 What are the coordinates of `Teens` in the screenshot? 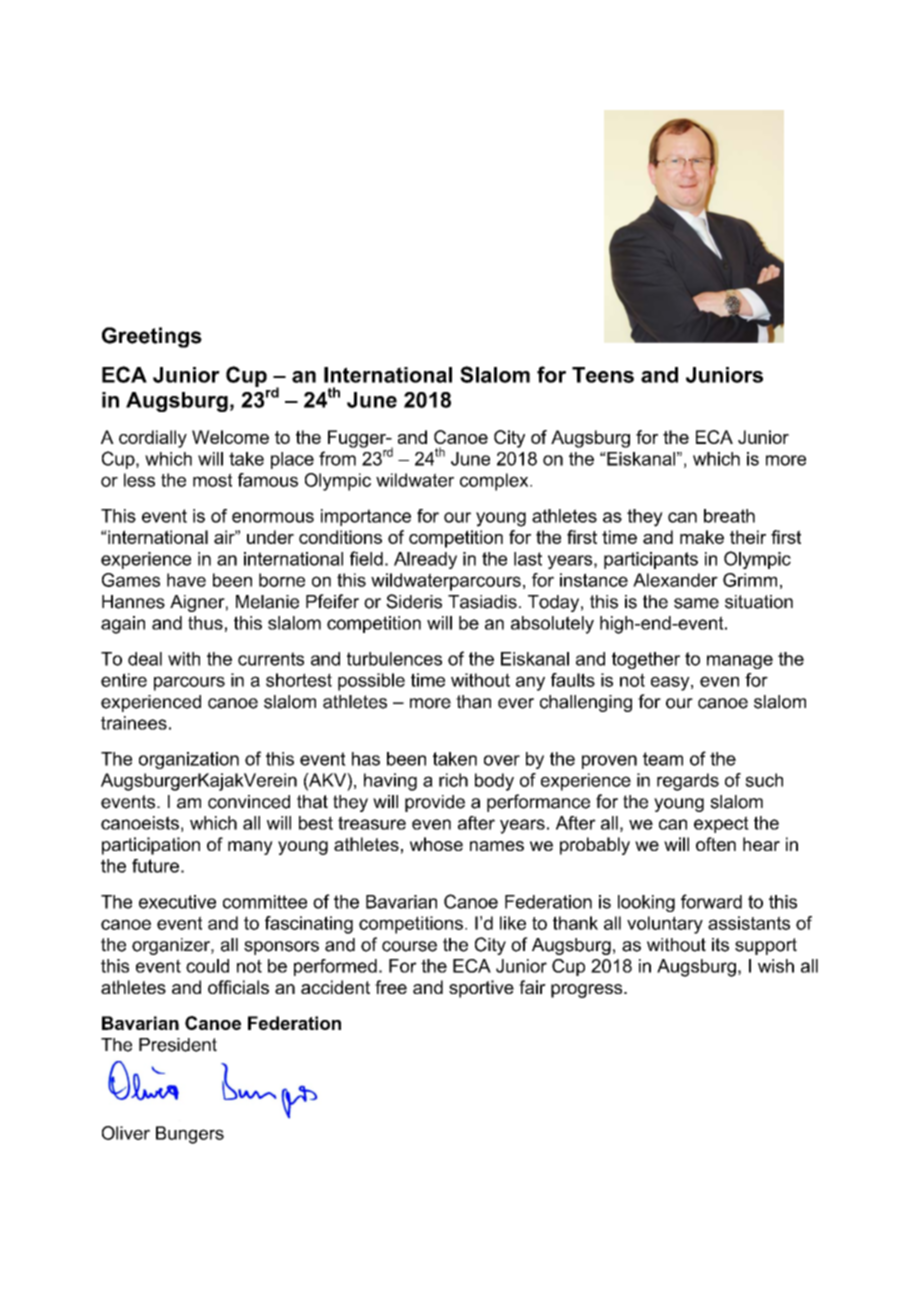 It's located at (603, 375).
